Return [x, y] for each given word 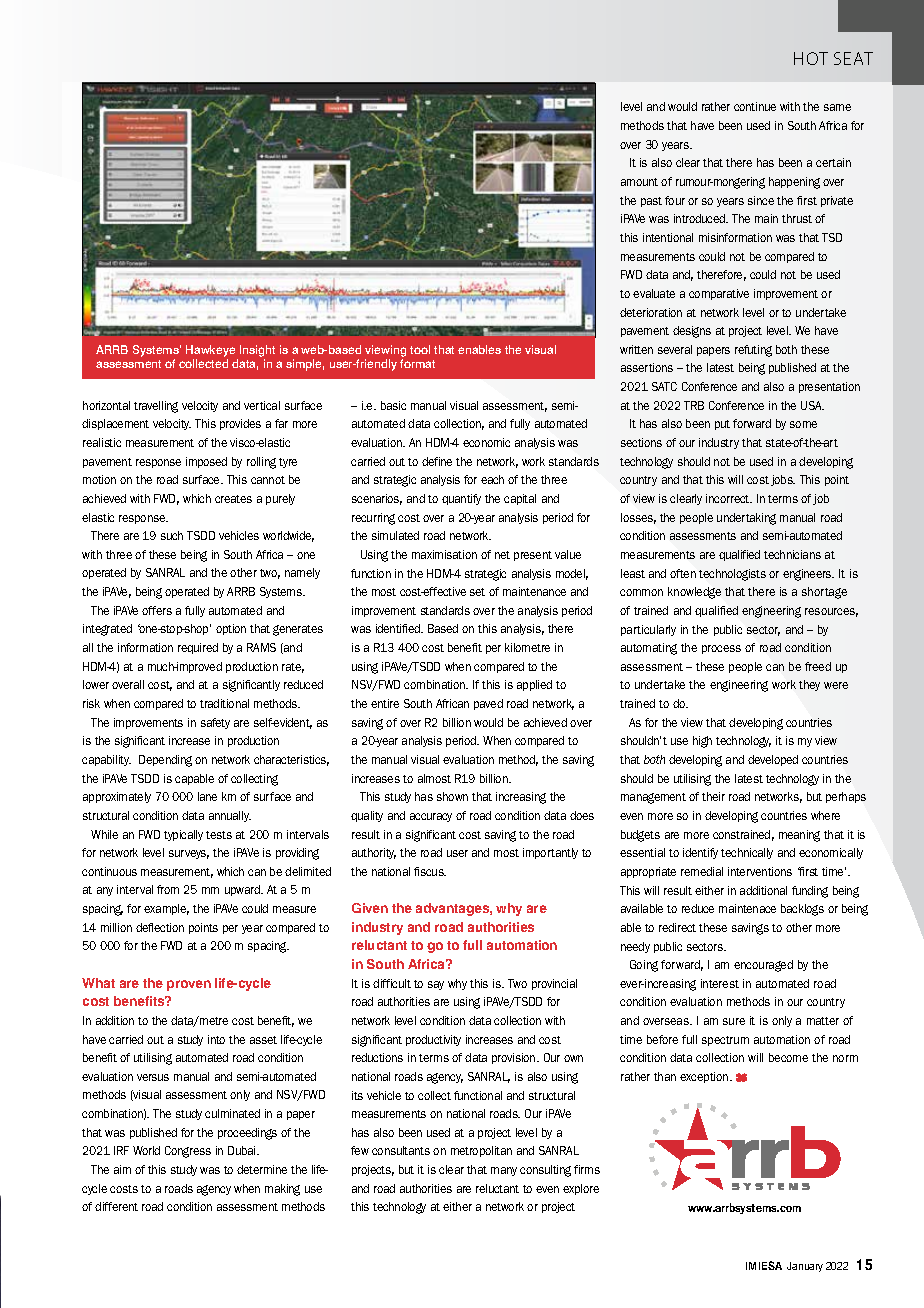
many [504, 1171]
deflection [160, 927]
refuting [753, 351]
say [436, 985]
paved [488, 704]
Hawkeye [210, 351]
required [198, 648]
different [116, 1206]
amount [639, 182]
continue [755, 106]
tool [420, 349]
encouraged [763, 966]
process [721, 649]
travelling [156, 407]
